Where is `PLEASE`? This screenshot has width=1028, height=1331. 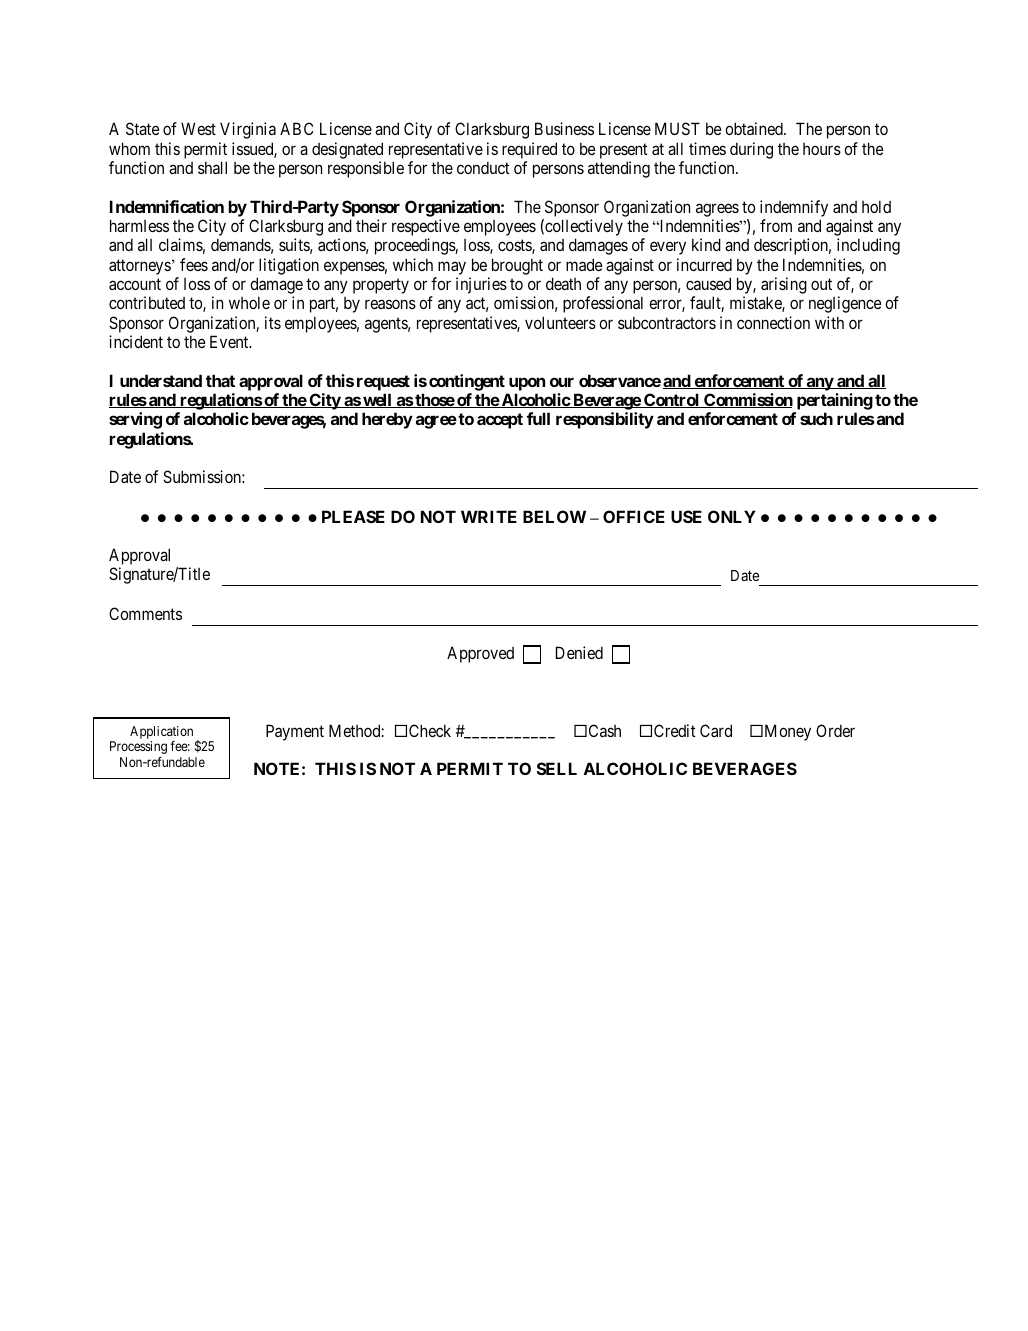 PLEASE is located at coordinates (353, 516).
